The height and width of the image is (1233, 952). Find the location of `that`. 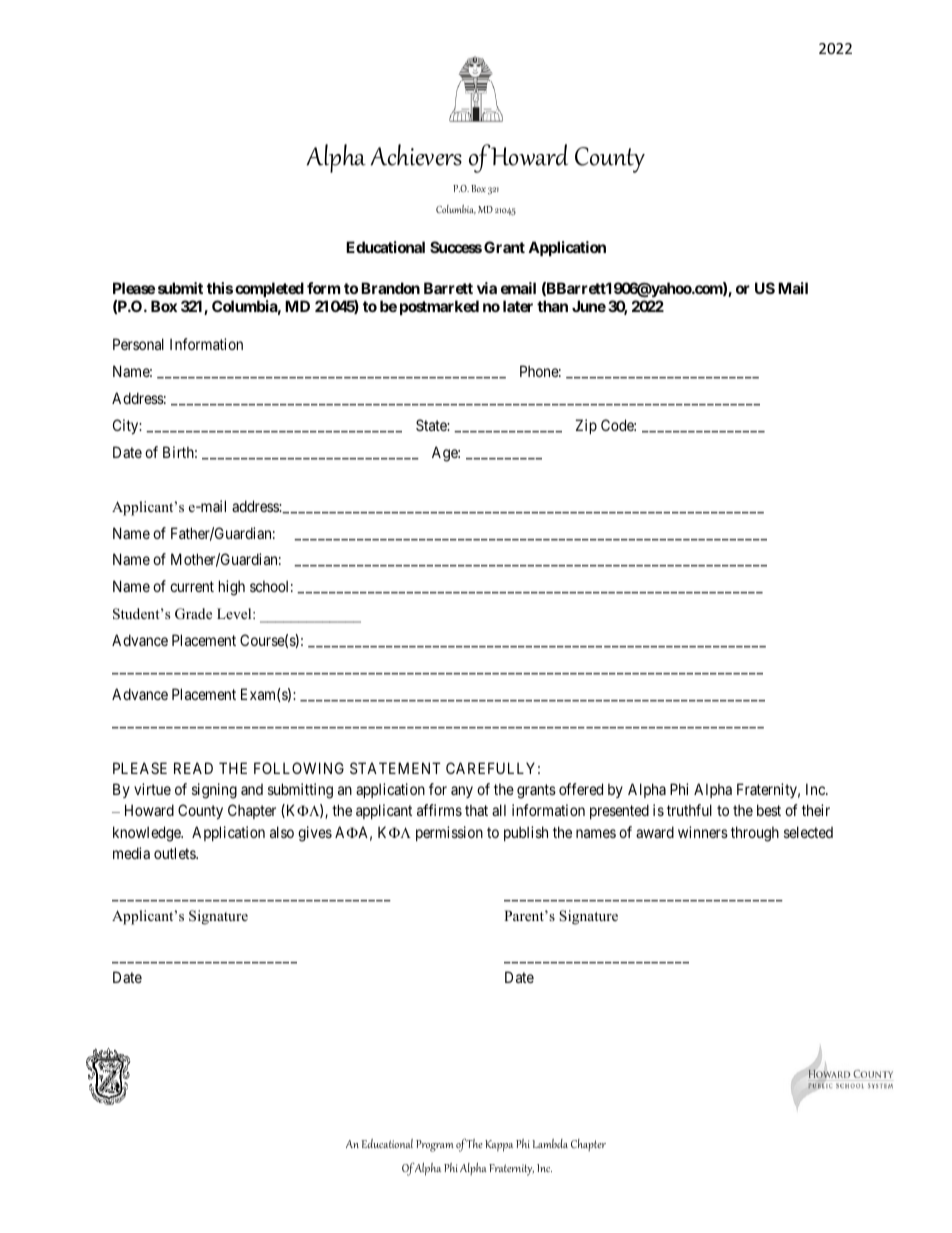

that is located at coordinates (476, 810).
